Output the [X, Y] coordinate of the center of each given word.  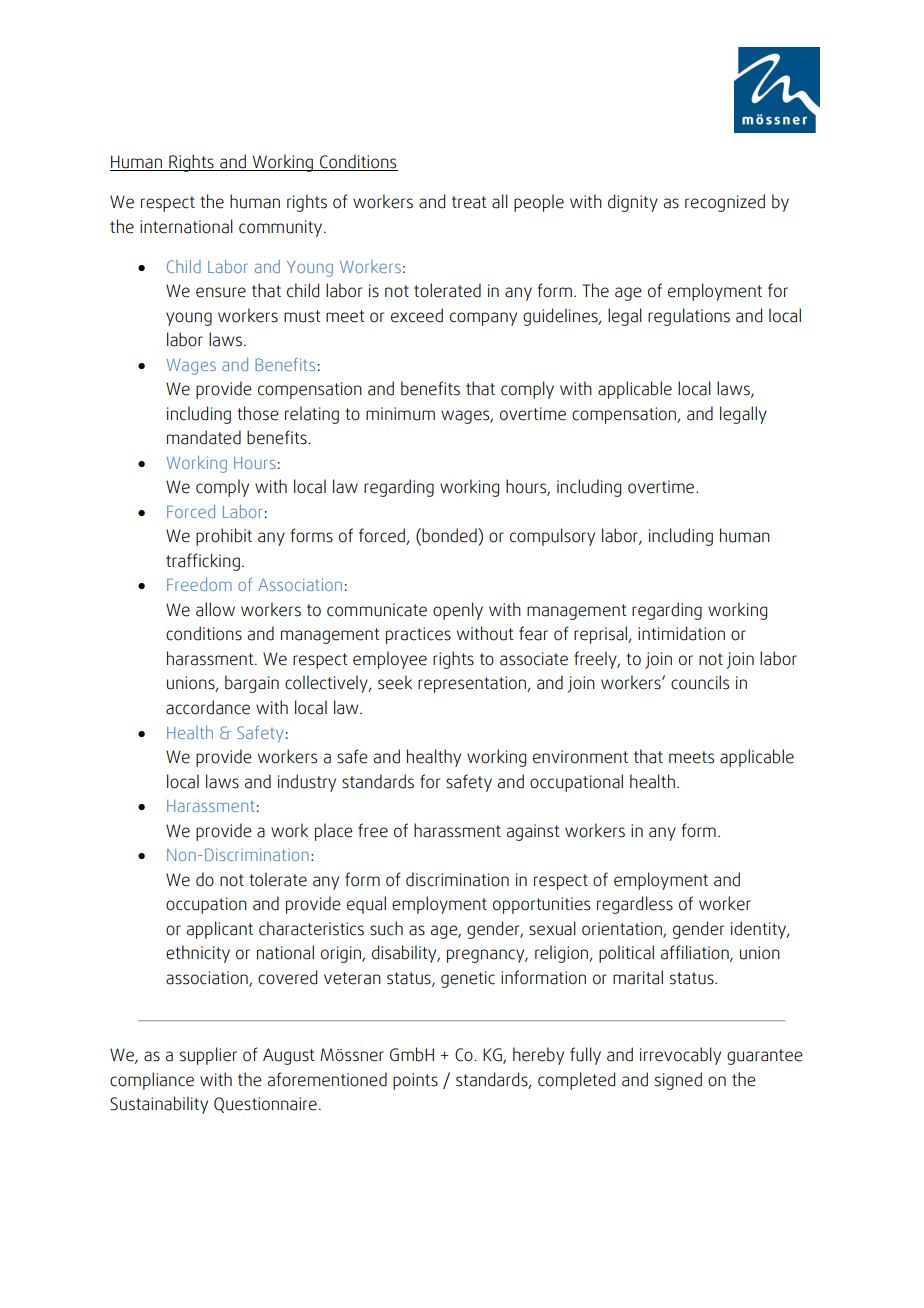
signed [678, 1081]
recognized [725, 203]
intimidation [681, 633]
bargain [252, 684]
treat [469, 202]
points [415, 1081]
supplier [208, 1056]
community [282, 228]
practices [418, 635]
